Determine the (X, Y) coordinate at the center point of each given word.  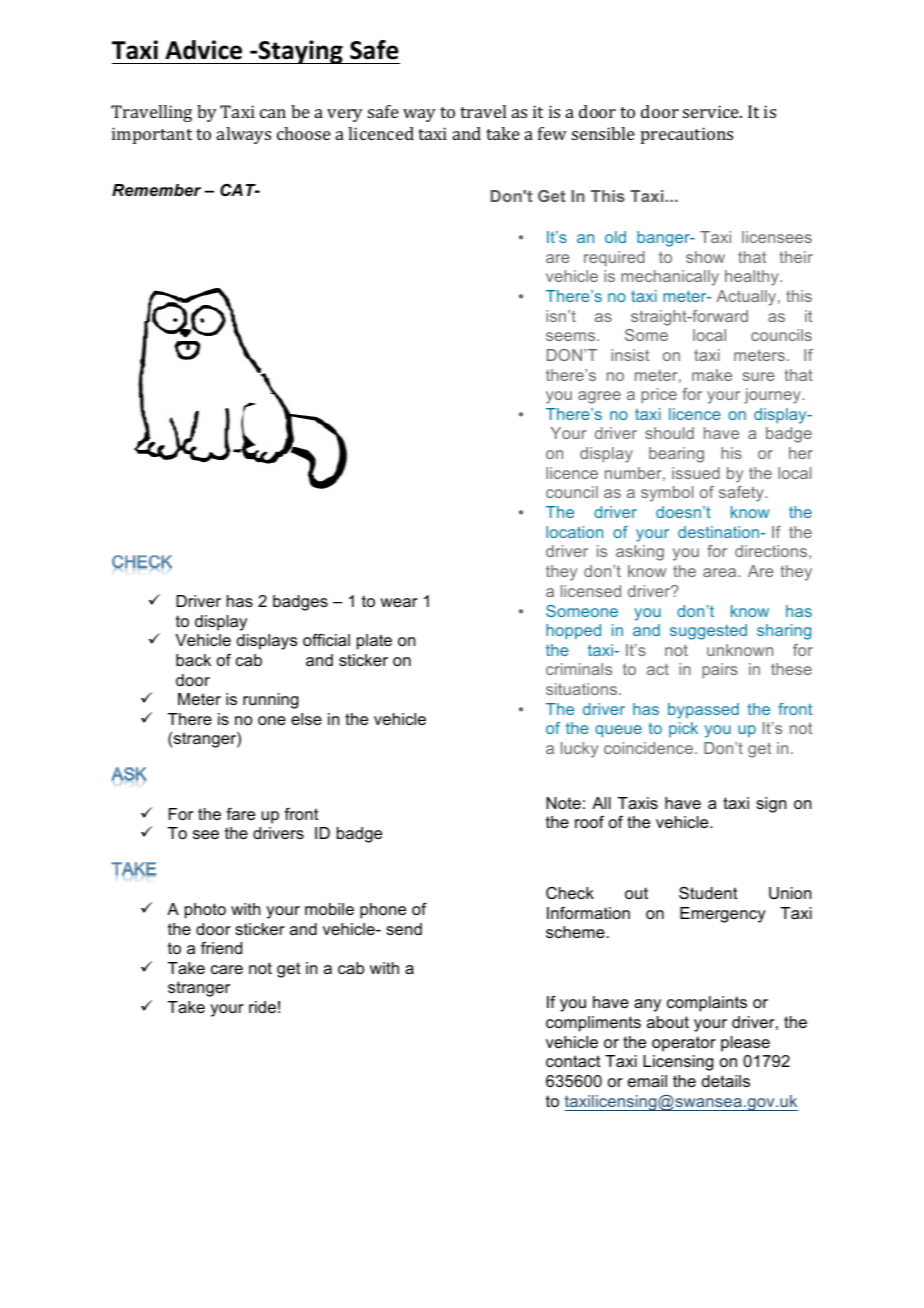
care (227, 969)
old (615, 237)
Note (563, 803)
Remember (156, 190)
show (705, 257)
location (574, 532)
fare (240, 814)
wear (399, 602)
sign (771, 805)
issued (696, 473)
